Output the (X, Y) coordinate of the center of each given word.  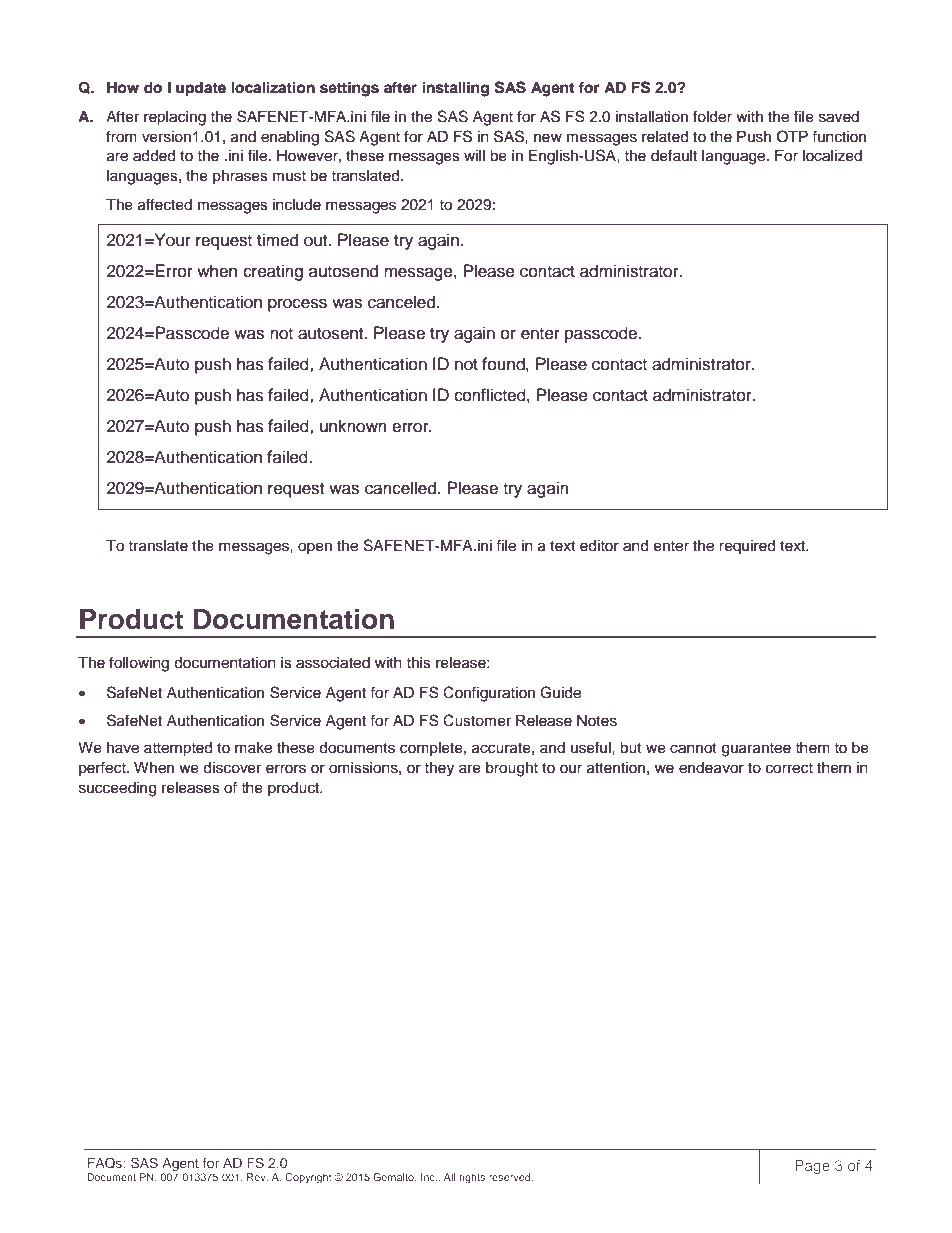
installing (455, 89)
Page (812, 1167)
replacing (175, 118)
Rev (257, 1177)
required (747, 547)
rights (472, 1178)
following (139, 664)
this (418, 663)
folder (712, 116)
